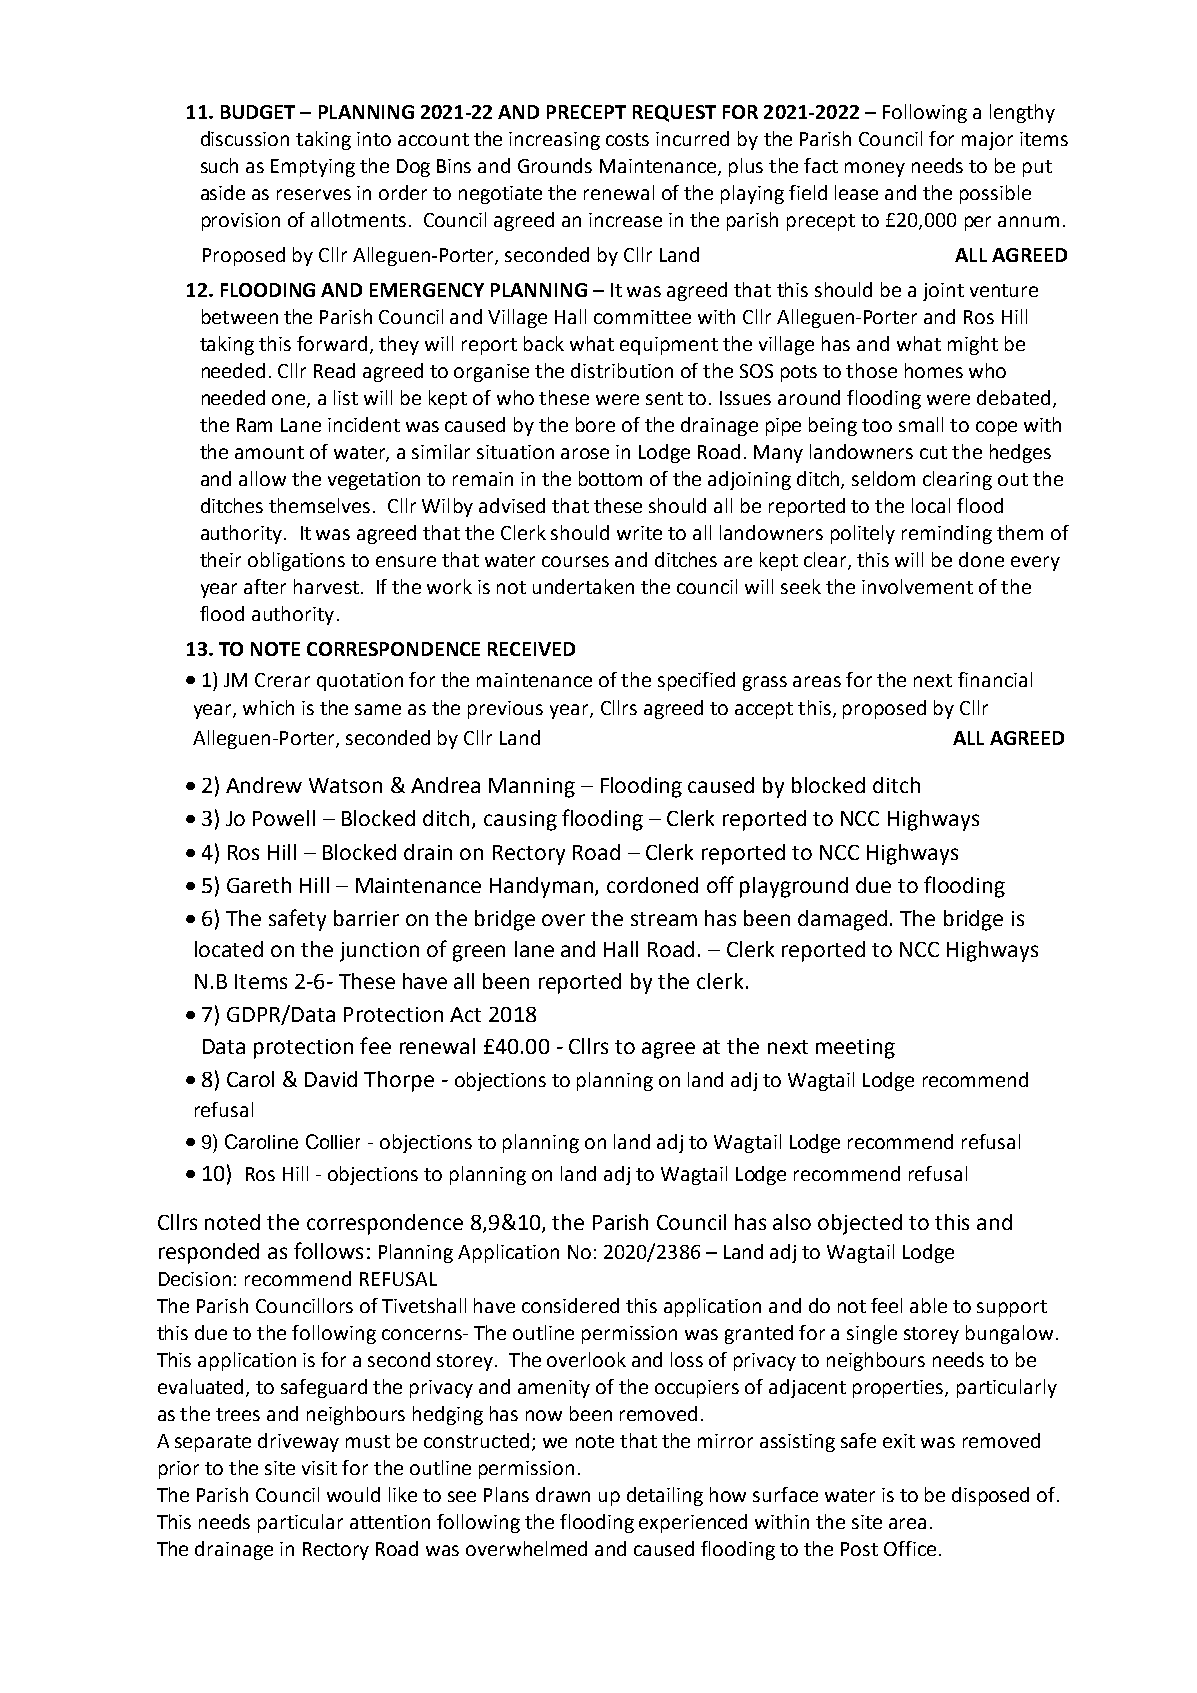  What do you see at coordinates (262, 478) in the document?
I see `allow` at bounding box center [262, 478].
